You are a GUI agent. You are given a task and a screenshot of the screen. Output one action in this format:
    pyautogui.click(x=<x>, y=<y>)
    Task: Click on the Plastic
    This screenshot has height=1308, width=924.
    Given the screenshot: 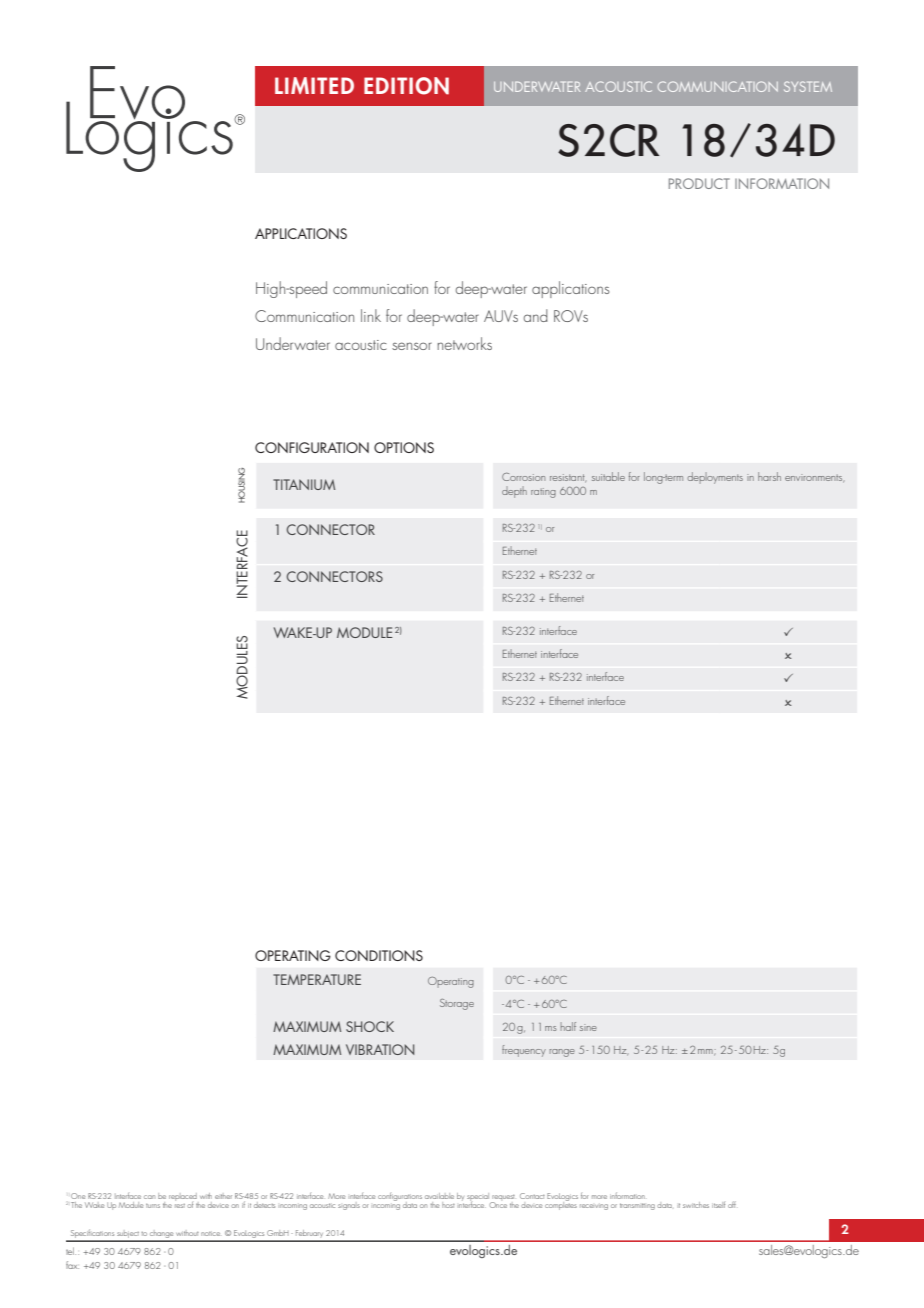 What is the action you would take?
    pyautogui.click(x=517, y=477)
